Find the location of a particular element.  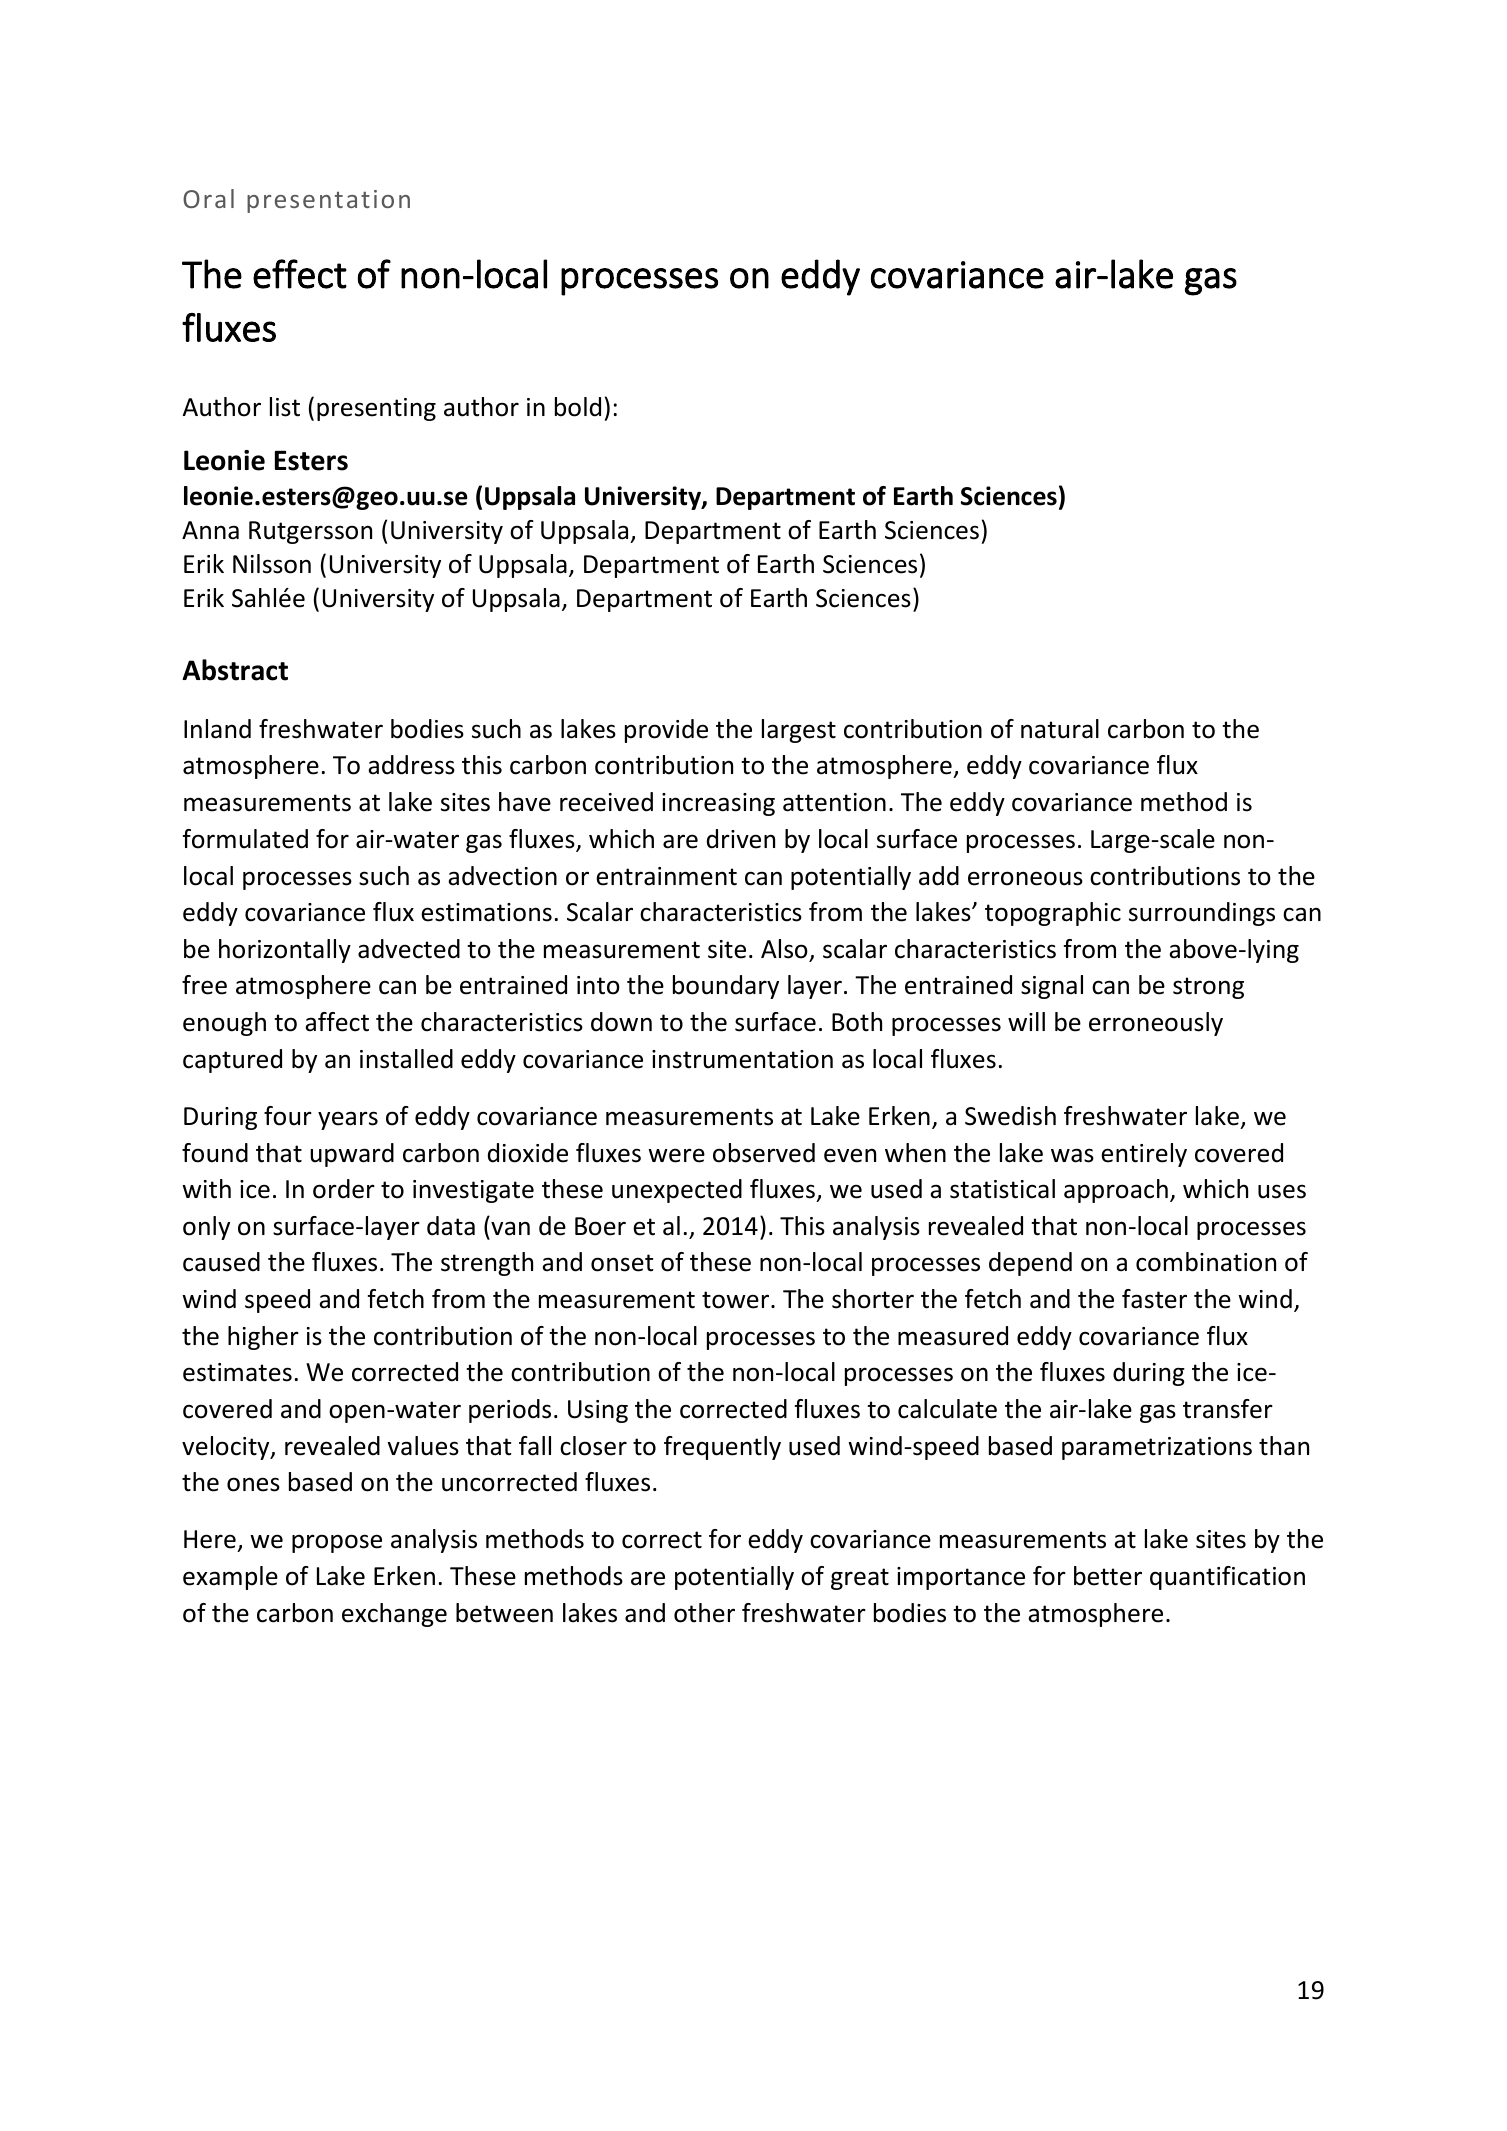

tower is located at coordinates (737, 1300).
